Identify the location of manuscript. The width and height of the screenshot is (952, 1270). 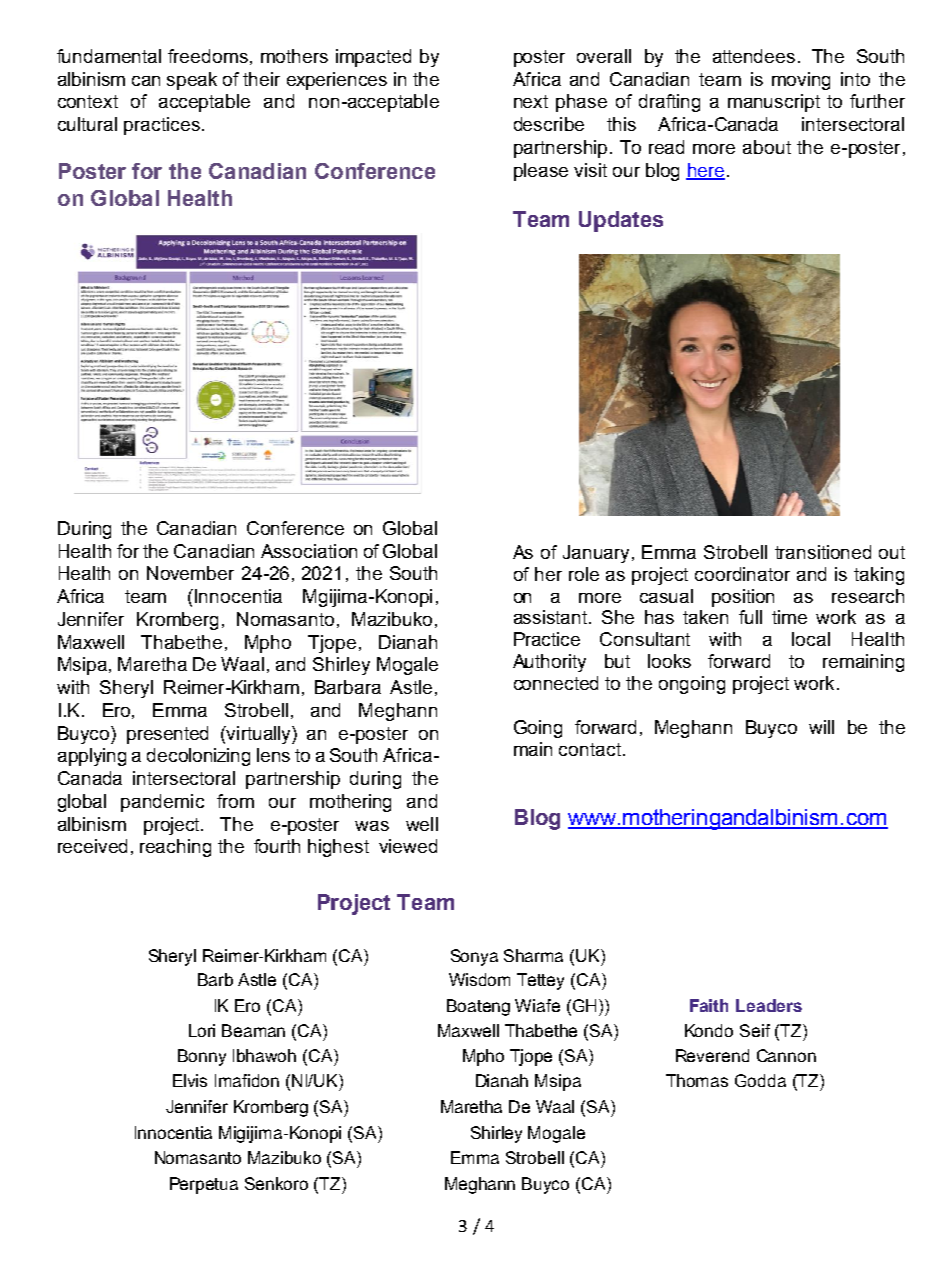
(774, 103).
